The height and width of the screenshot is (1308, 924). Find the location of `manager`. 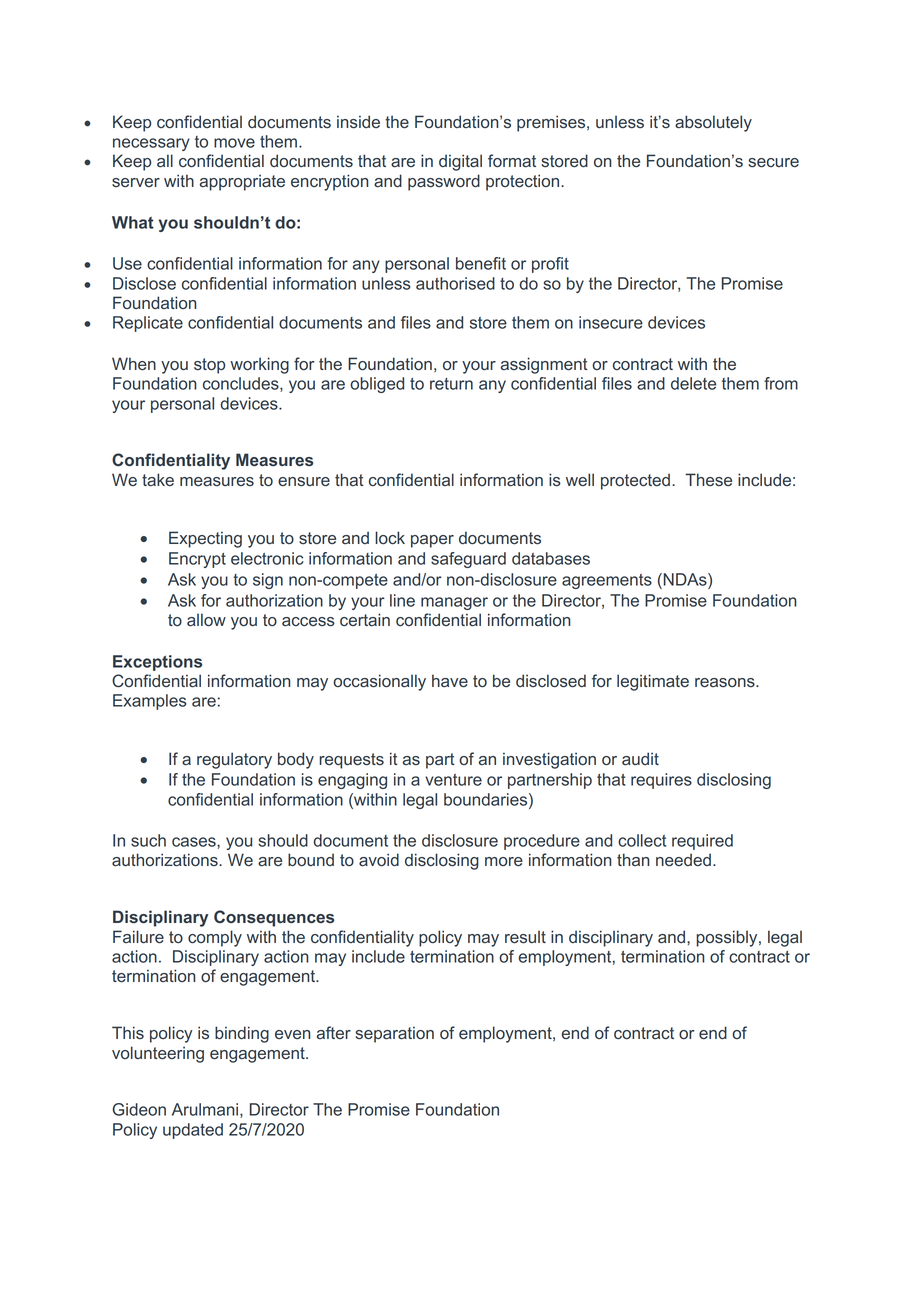

manager is located at coordinates (454, 603).
